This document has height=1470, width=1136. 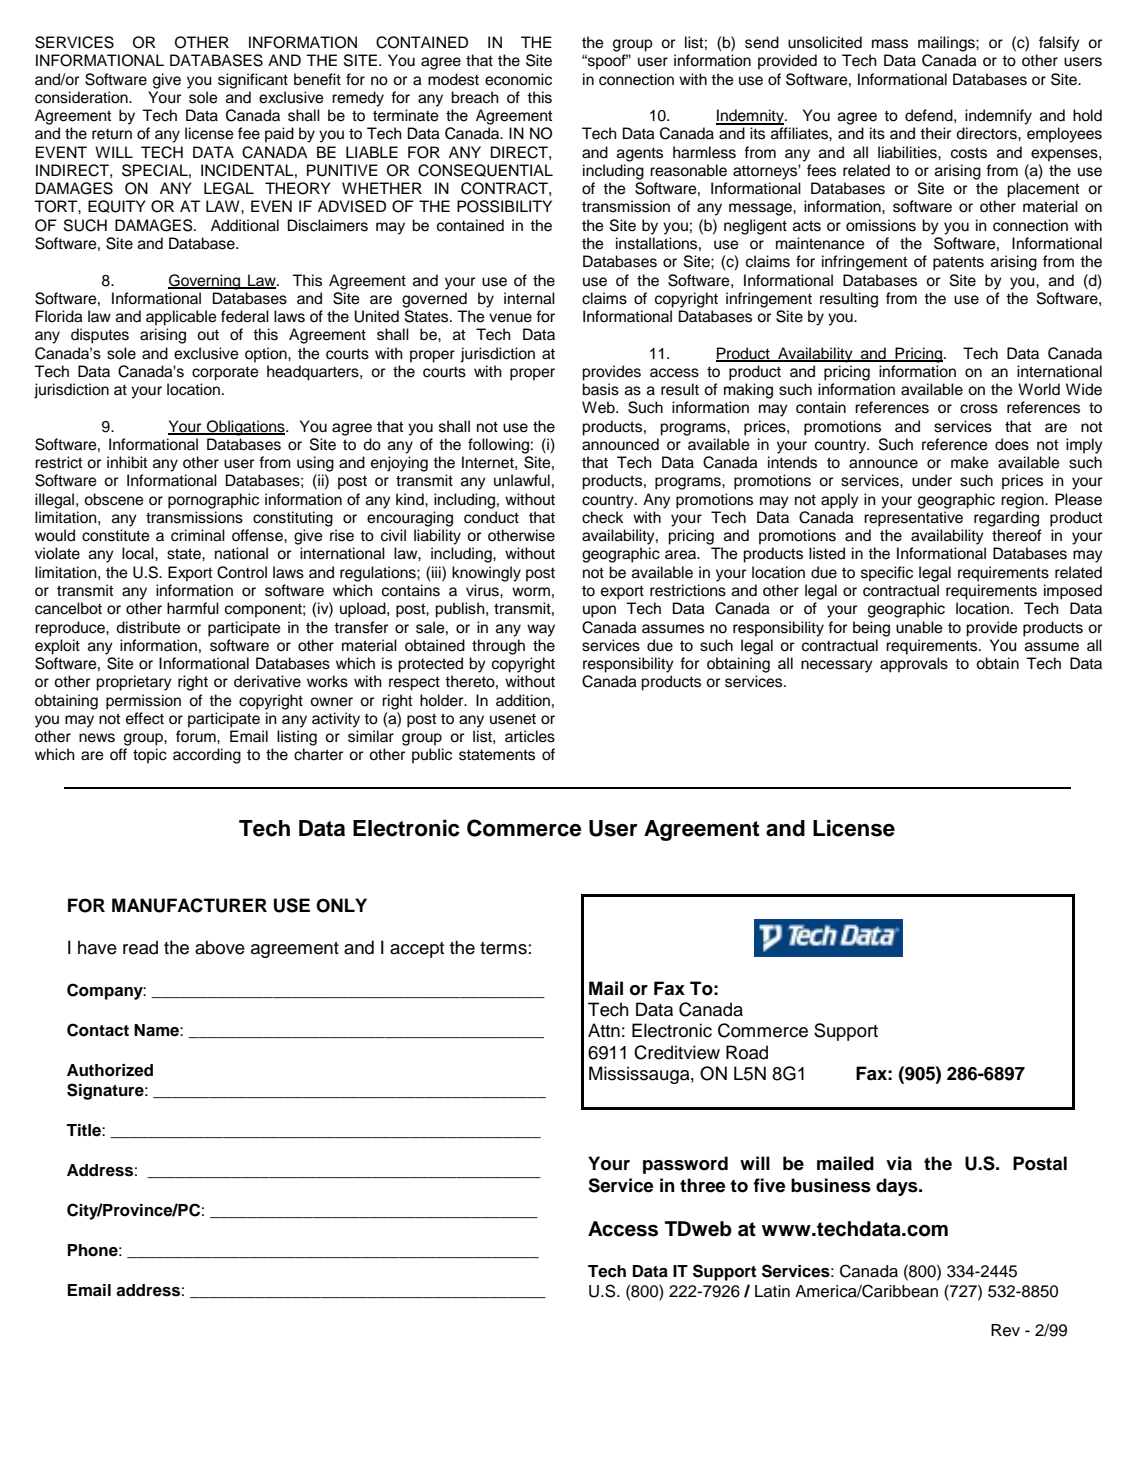 What do you see at coordinates (110, 1070) in the document?
I see `Authorized` at bounding box center [110, 1070].
